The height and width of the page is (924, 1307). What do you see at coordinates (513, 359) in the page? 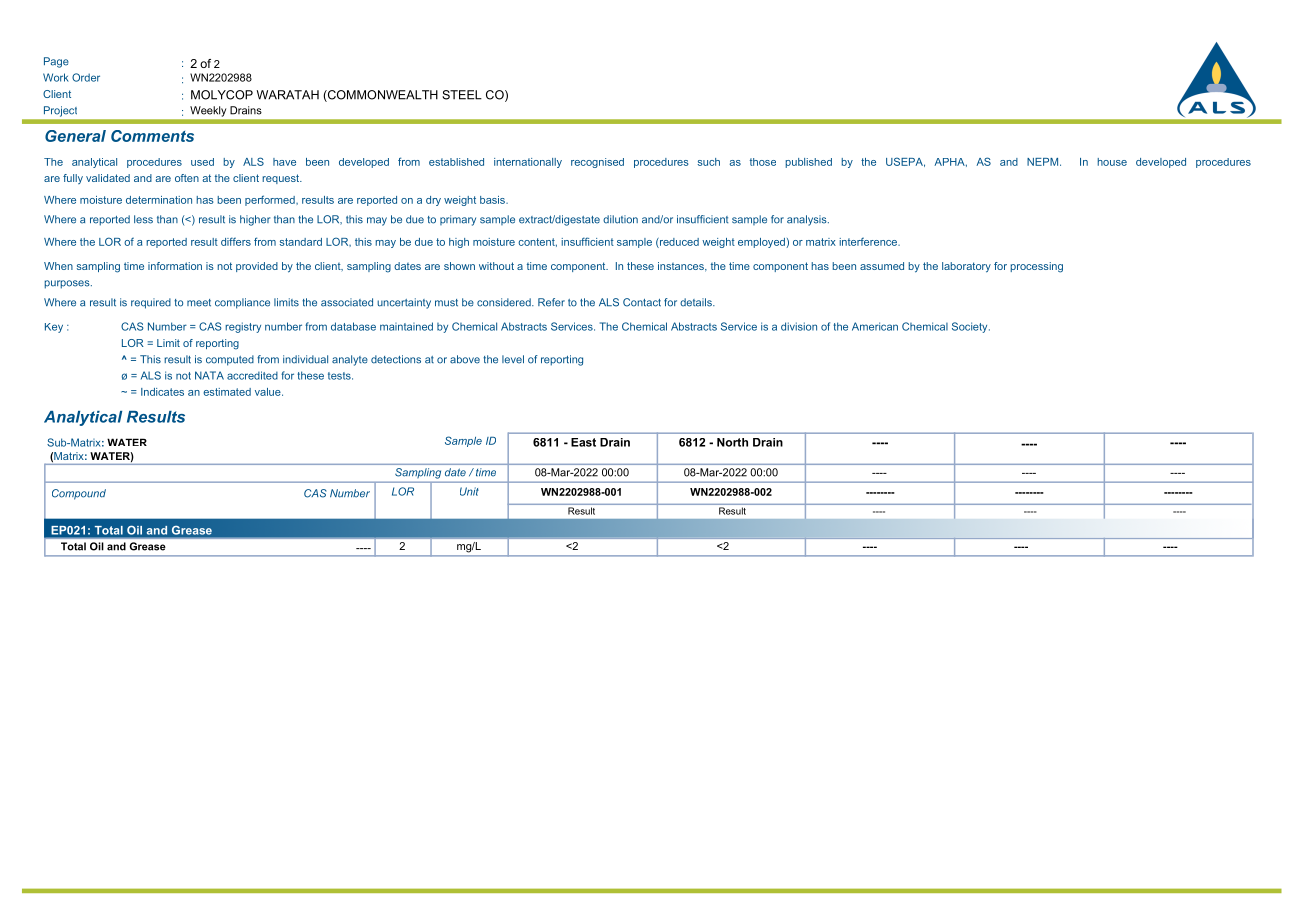
I see `level` at bounding box center [513, 359].
